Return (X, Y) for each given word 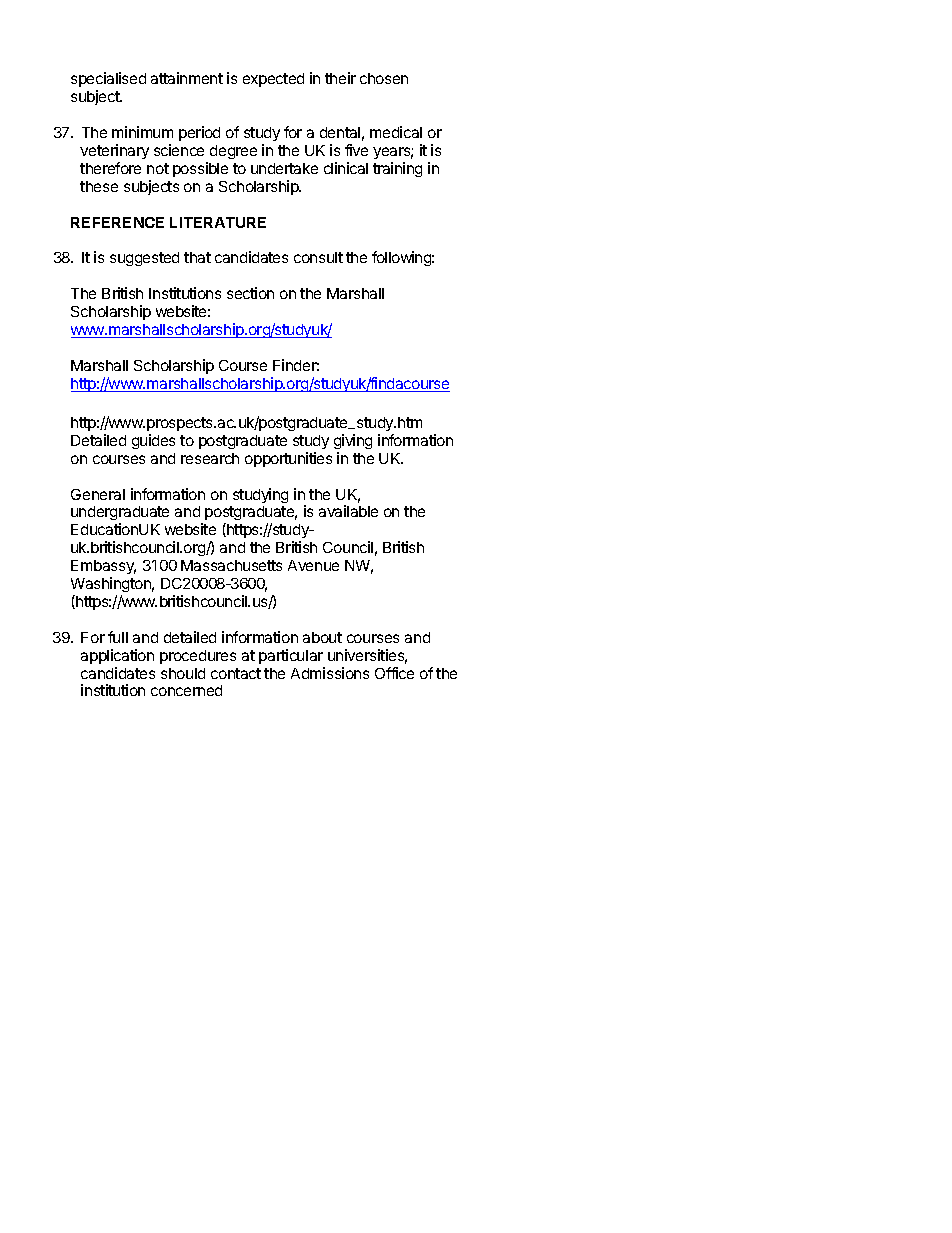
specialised (108, 81)
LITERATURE (218, 222)
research (210, 458)
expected (273, 80)
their (340, 78)
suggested (144, 259)
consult (318, 257)
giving (353, 441)
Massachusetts (231, 565)
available (348, 511)
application (117, 656)
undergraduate (120, 515)
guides (153, 441)
